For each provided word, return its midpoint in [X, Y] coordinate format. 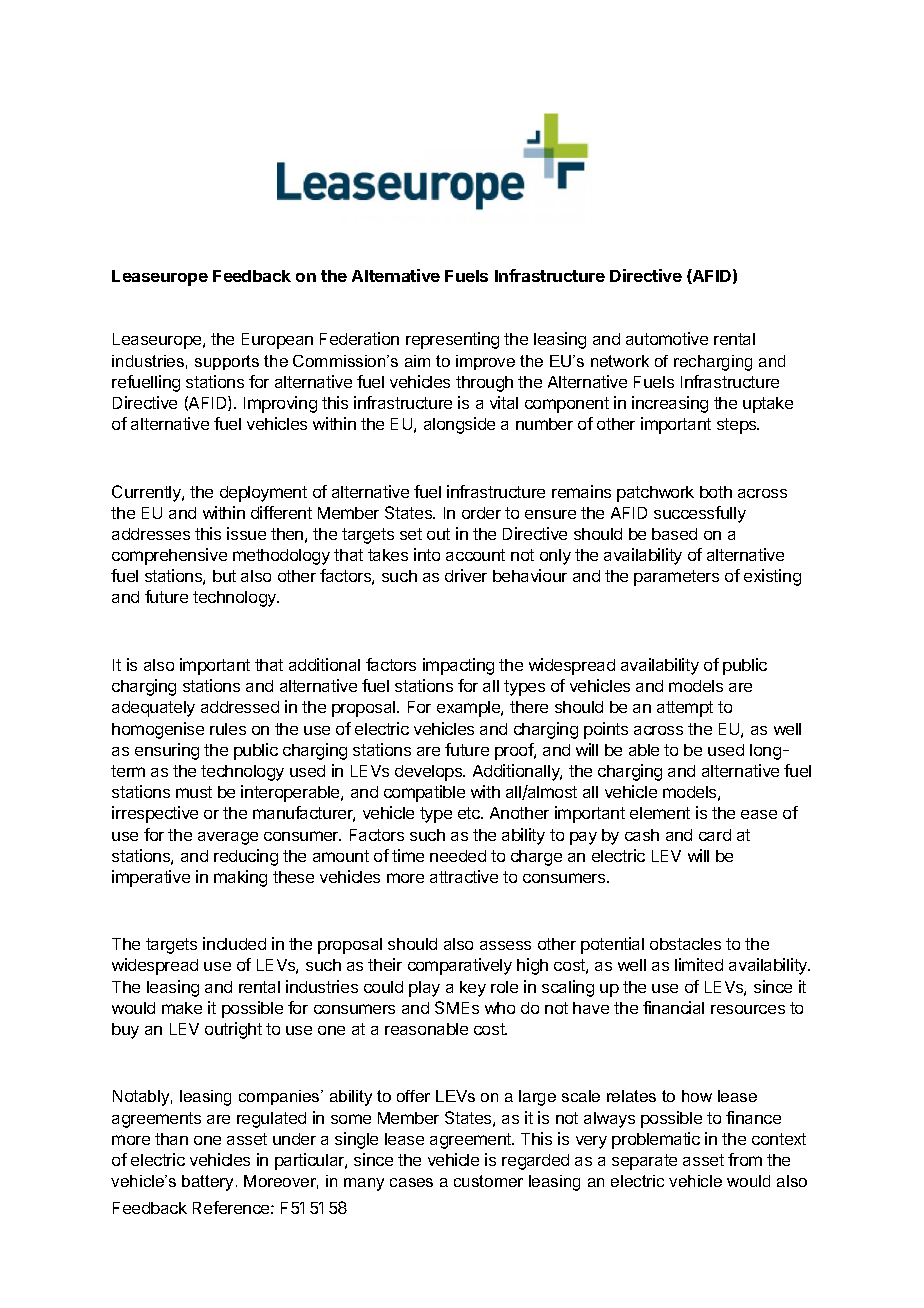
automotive [667, 338]
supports [227, 362]
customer [488, 1181]
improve [485, 362]
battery [209, 1183]
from [745, 1159]
